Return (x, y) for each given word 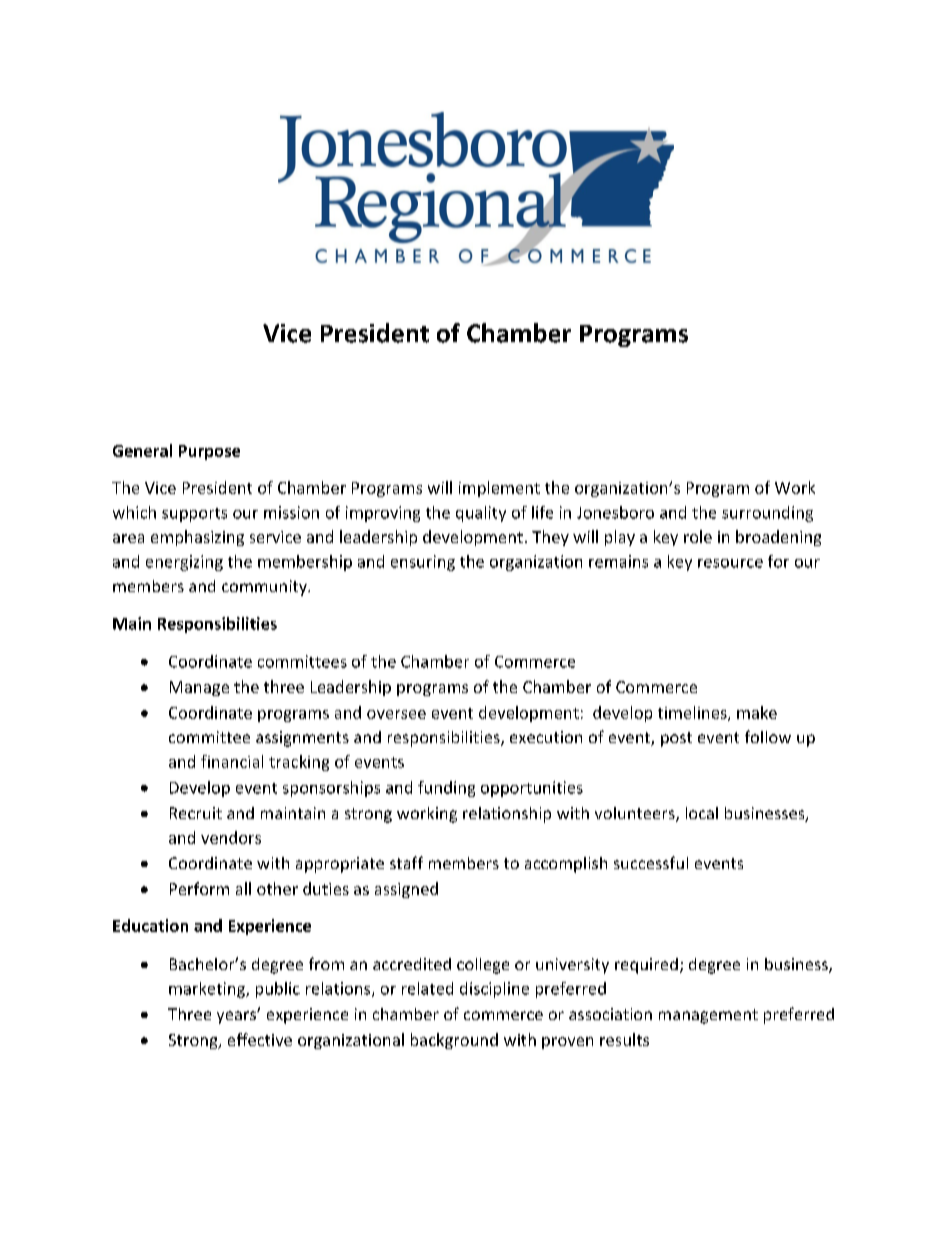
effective (260, 1039)
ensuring (423, 563)
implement (499, 489)
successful (651, 862)
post (676, 739)
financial (232, 761)
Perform (199, 888)
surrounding (767, 514)
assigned (406, 890)
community (265, 588)
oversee (396, 714)
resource (730, 563)
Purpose (209, 452)
